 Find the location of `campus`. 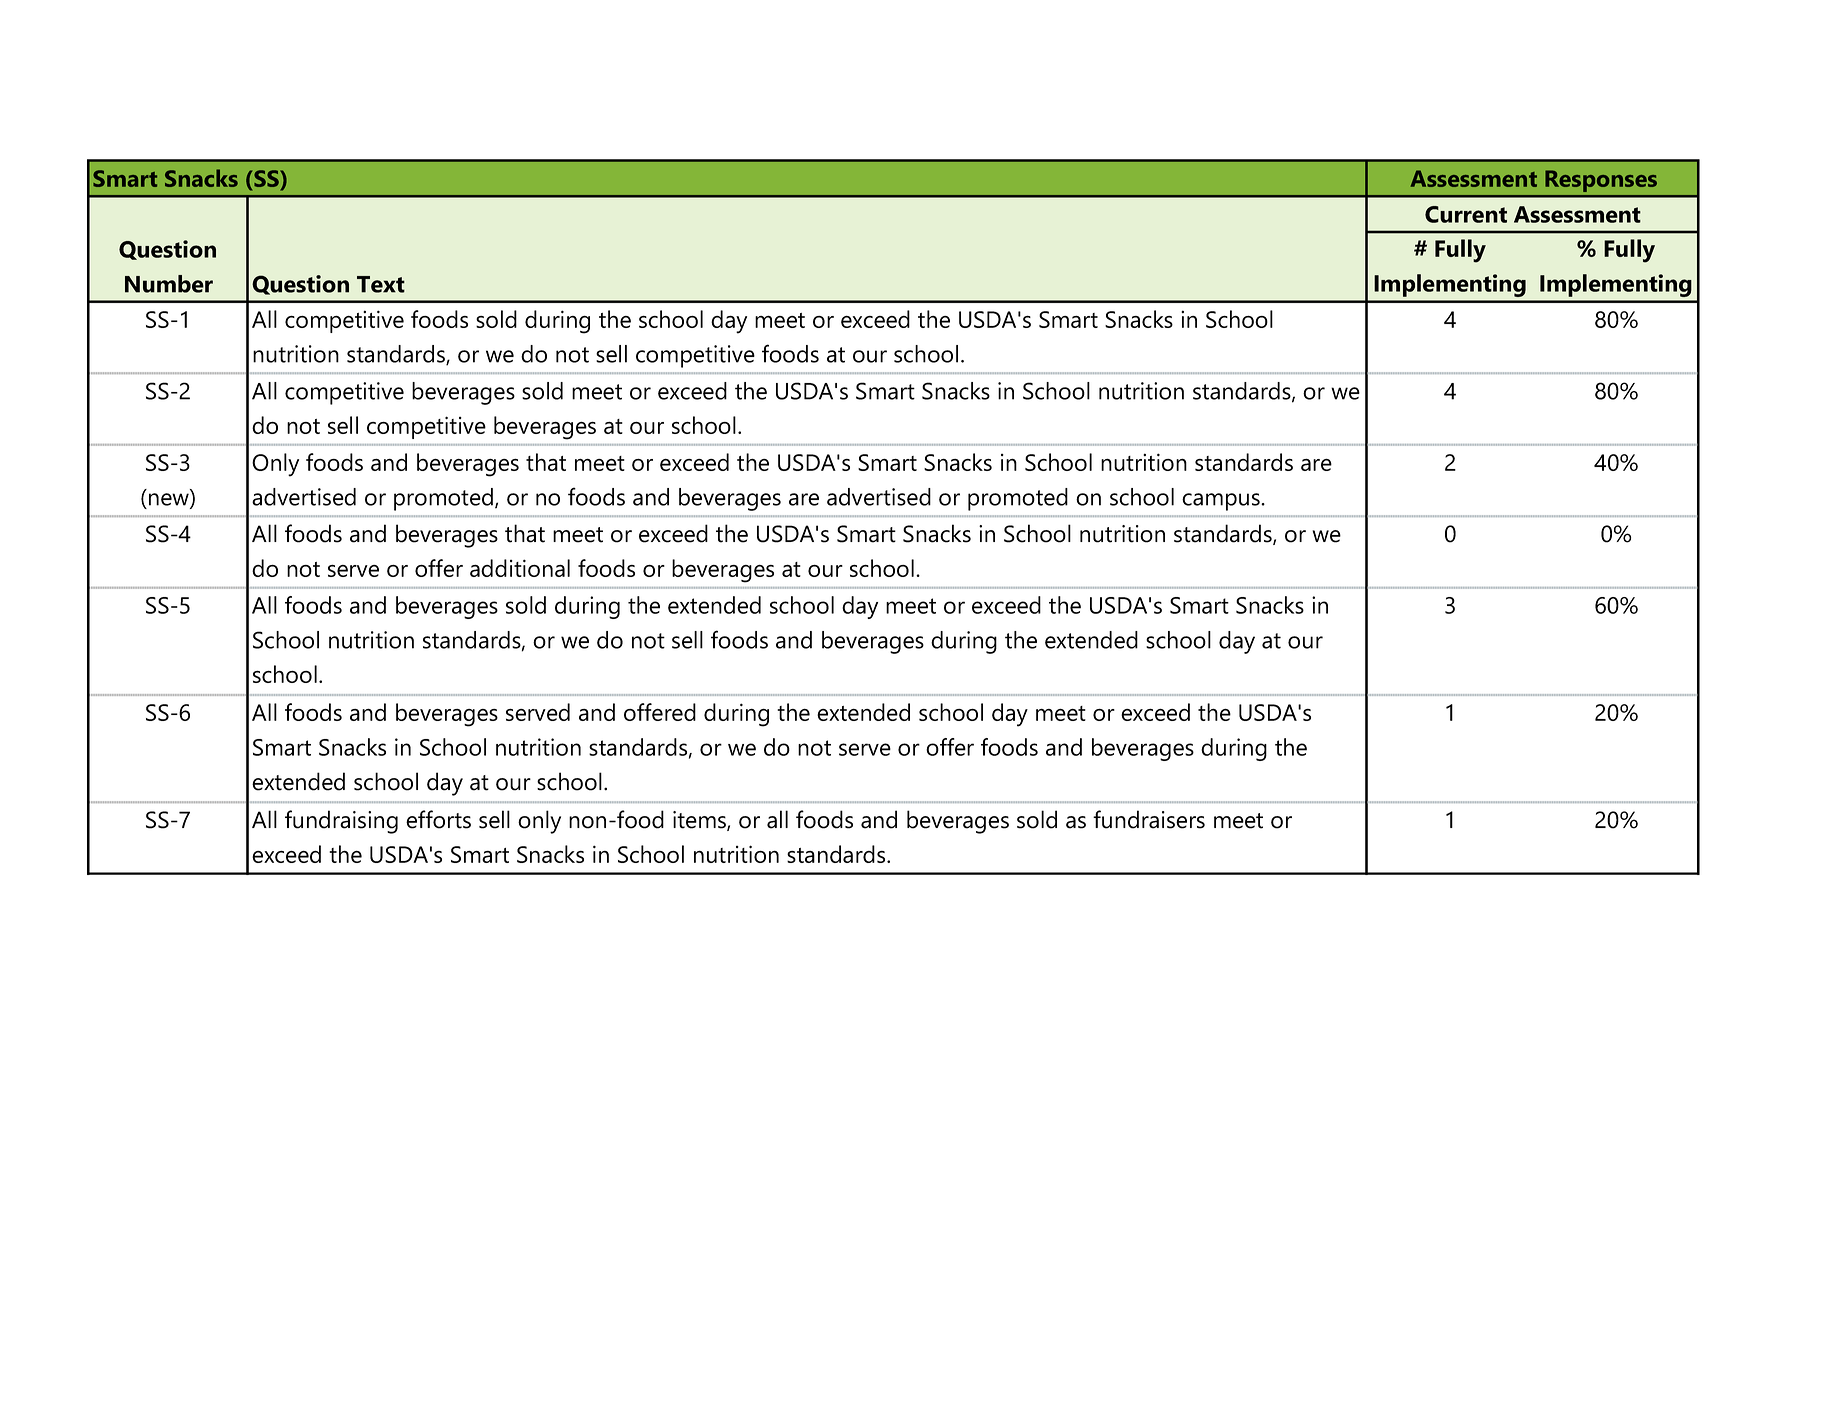

campus is located at coordinates (1222, 502).
